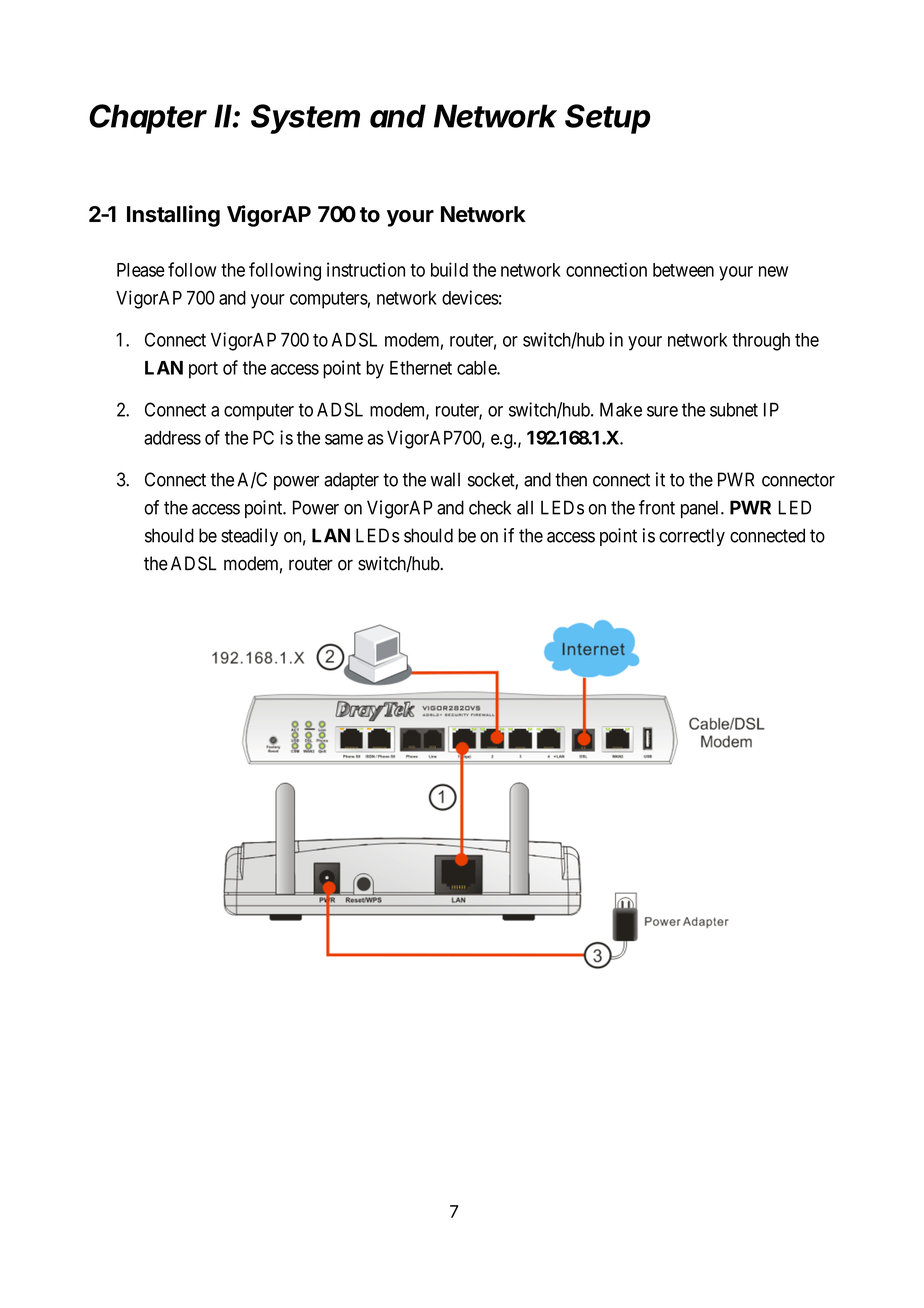 This screenshot has height=1308, width=924. What do you see at coordinates (148, 119) in the screenshot?
I see `Chapter` at bounding box center [148, 119].
